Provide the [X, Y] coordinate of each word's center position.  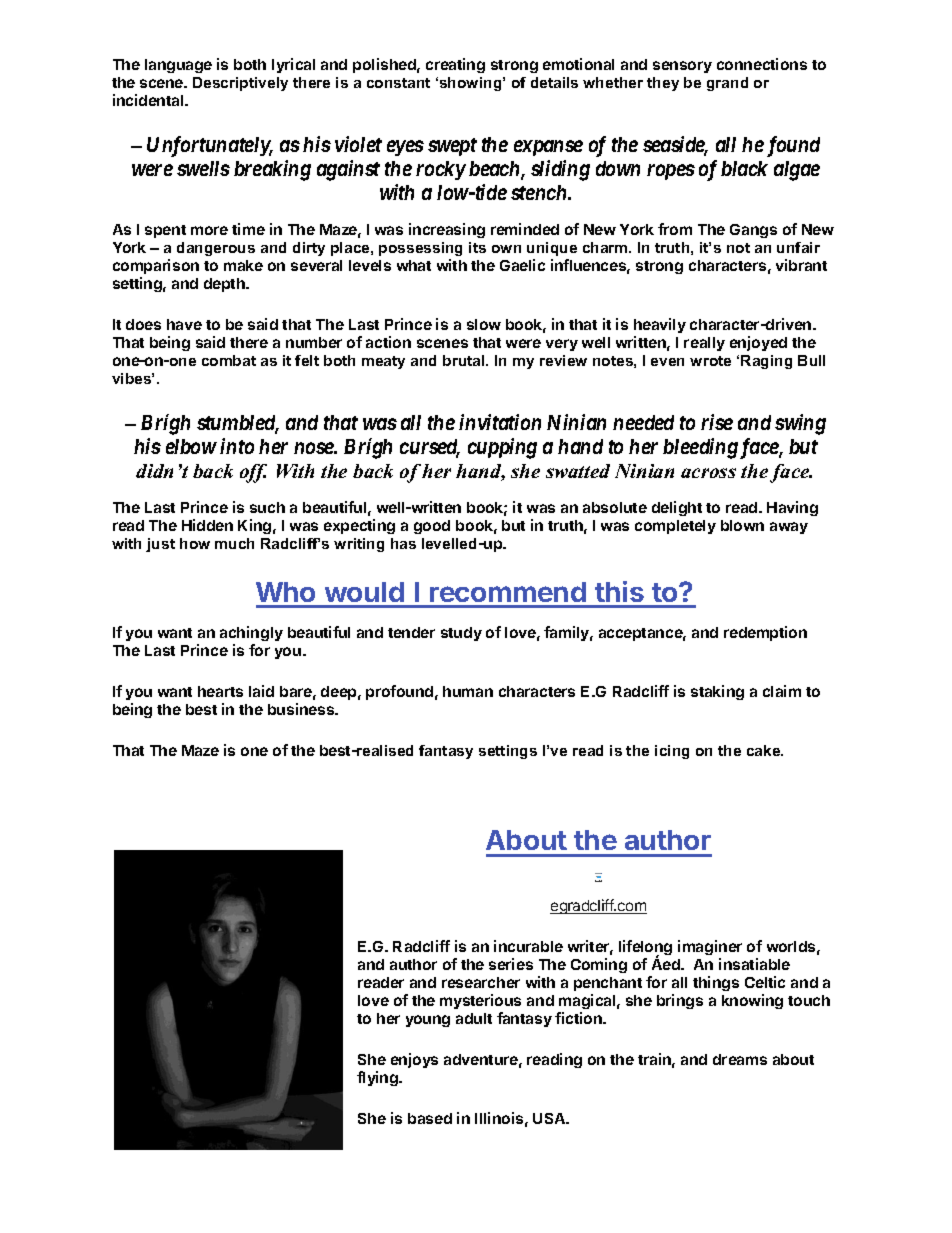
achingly [251, 633]
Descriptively [240, 84]
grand [727, 84]
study [461, 634]
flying [378, 1078]
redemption [765, 633]
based [430, 1118]
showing [470, 84]
